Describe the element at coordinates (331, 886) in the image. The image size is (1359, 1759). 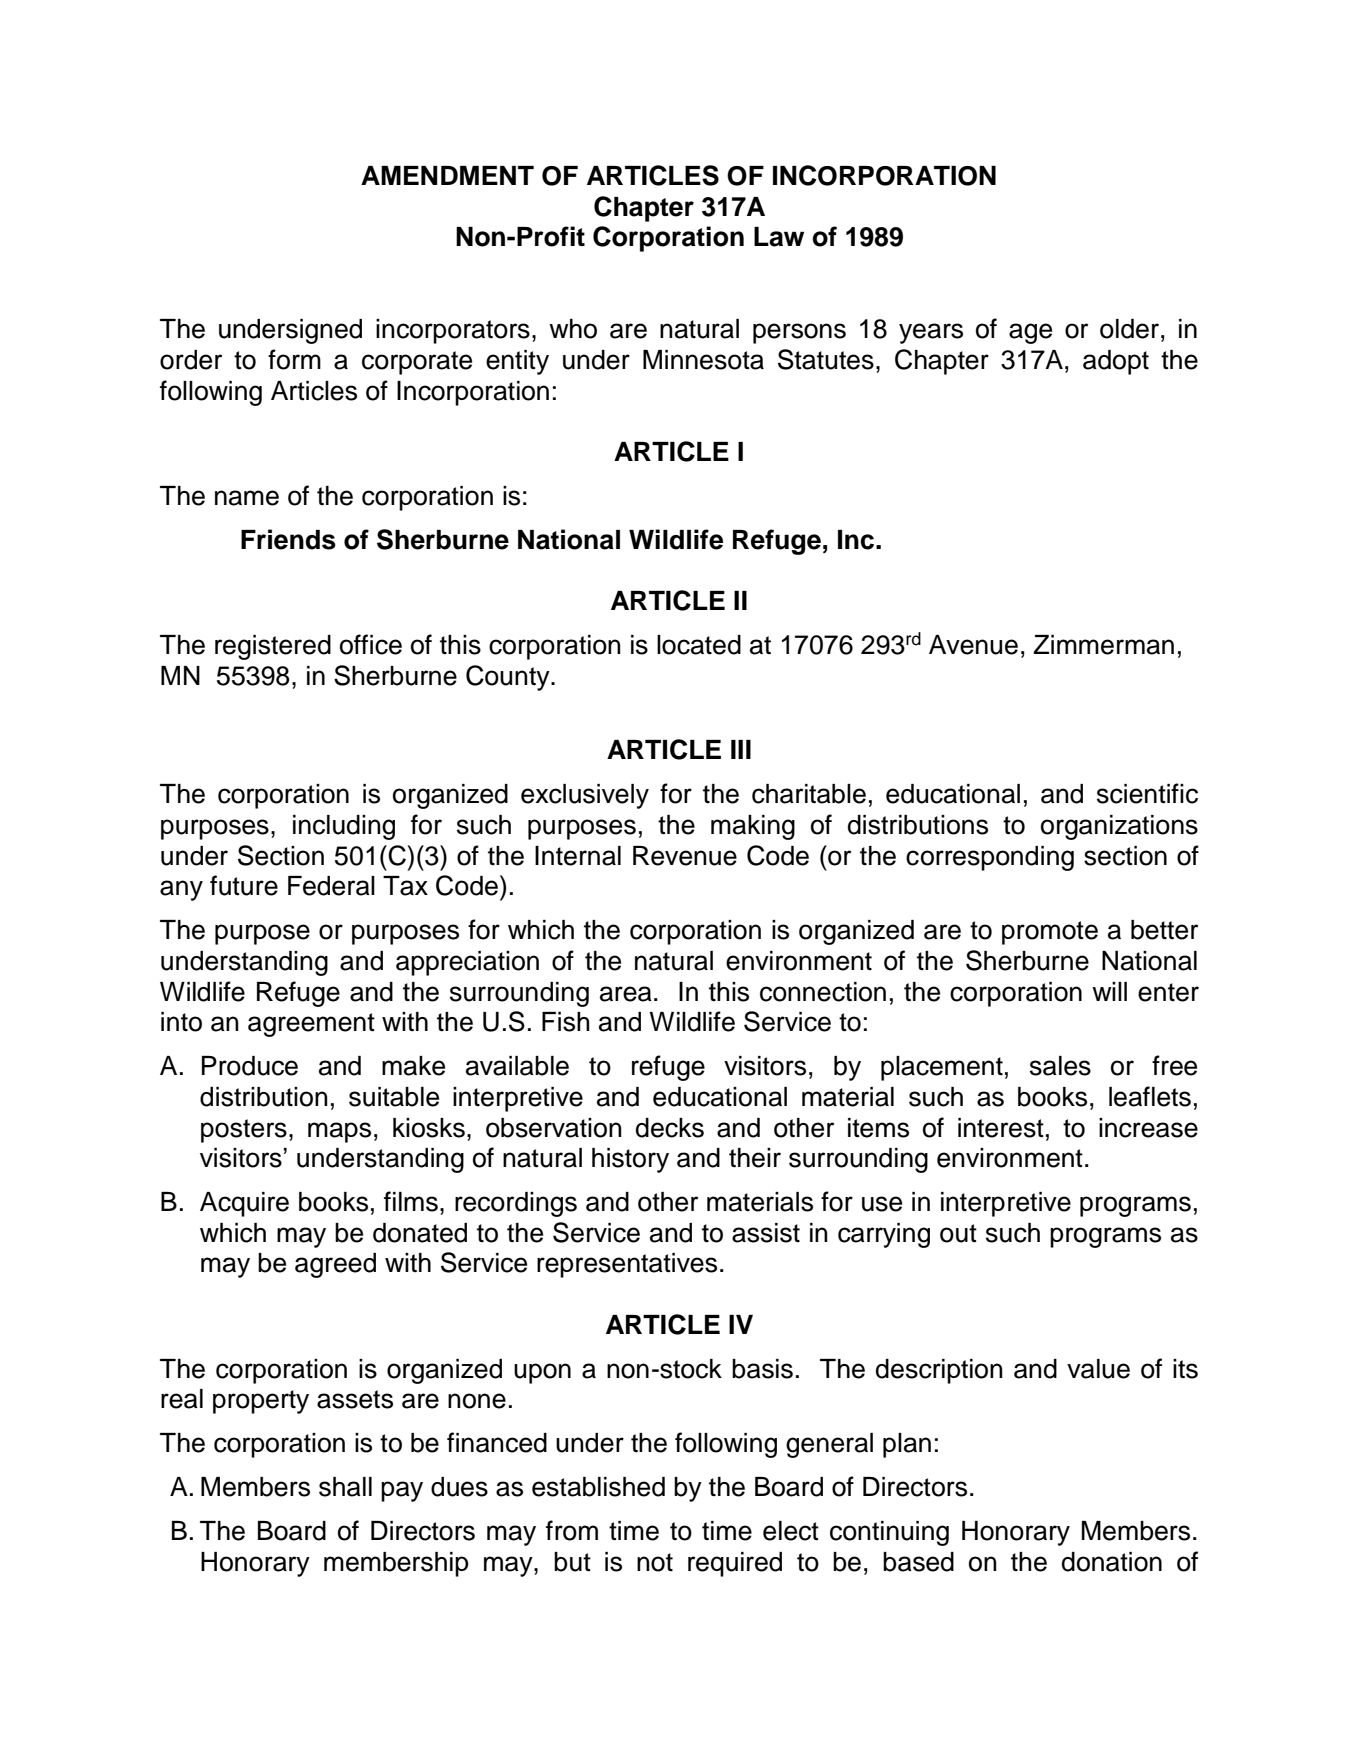
I see `Federal` at that location.
